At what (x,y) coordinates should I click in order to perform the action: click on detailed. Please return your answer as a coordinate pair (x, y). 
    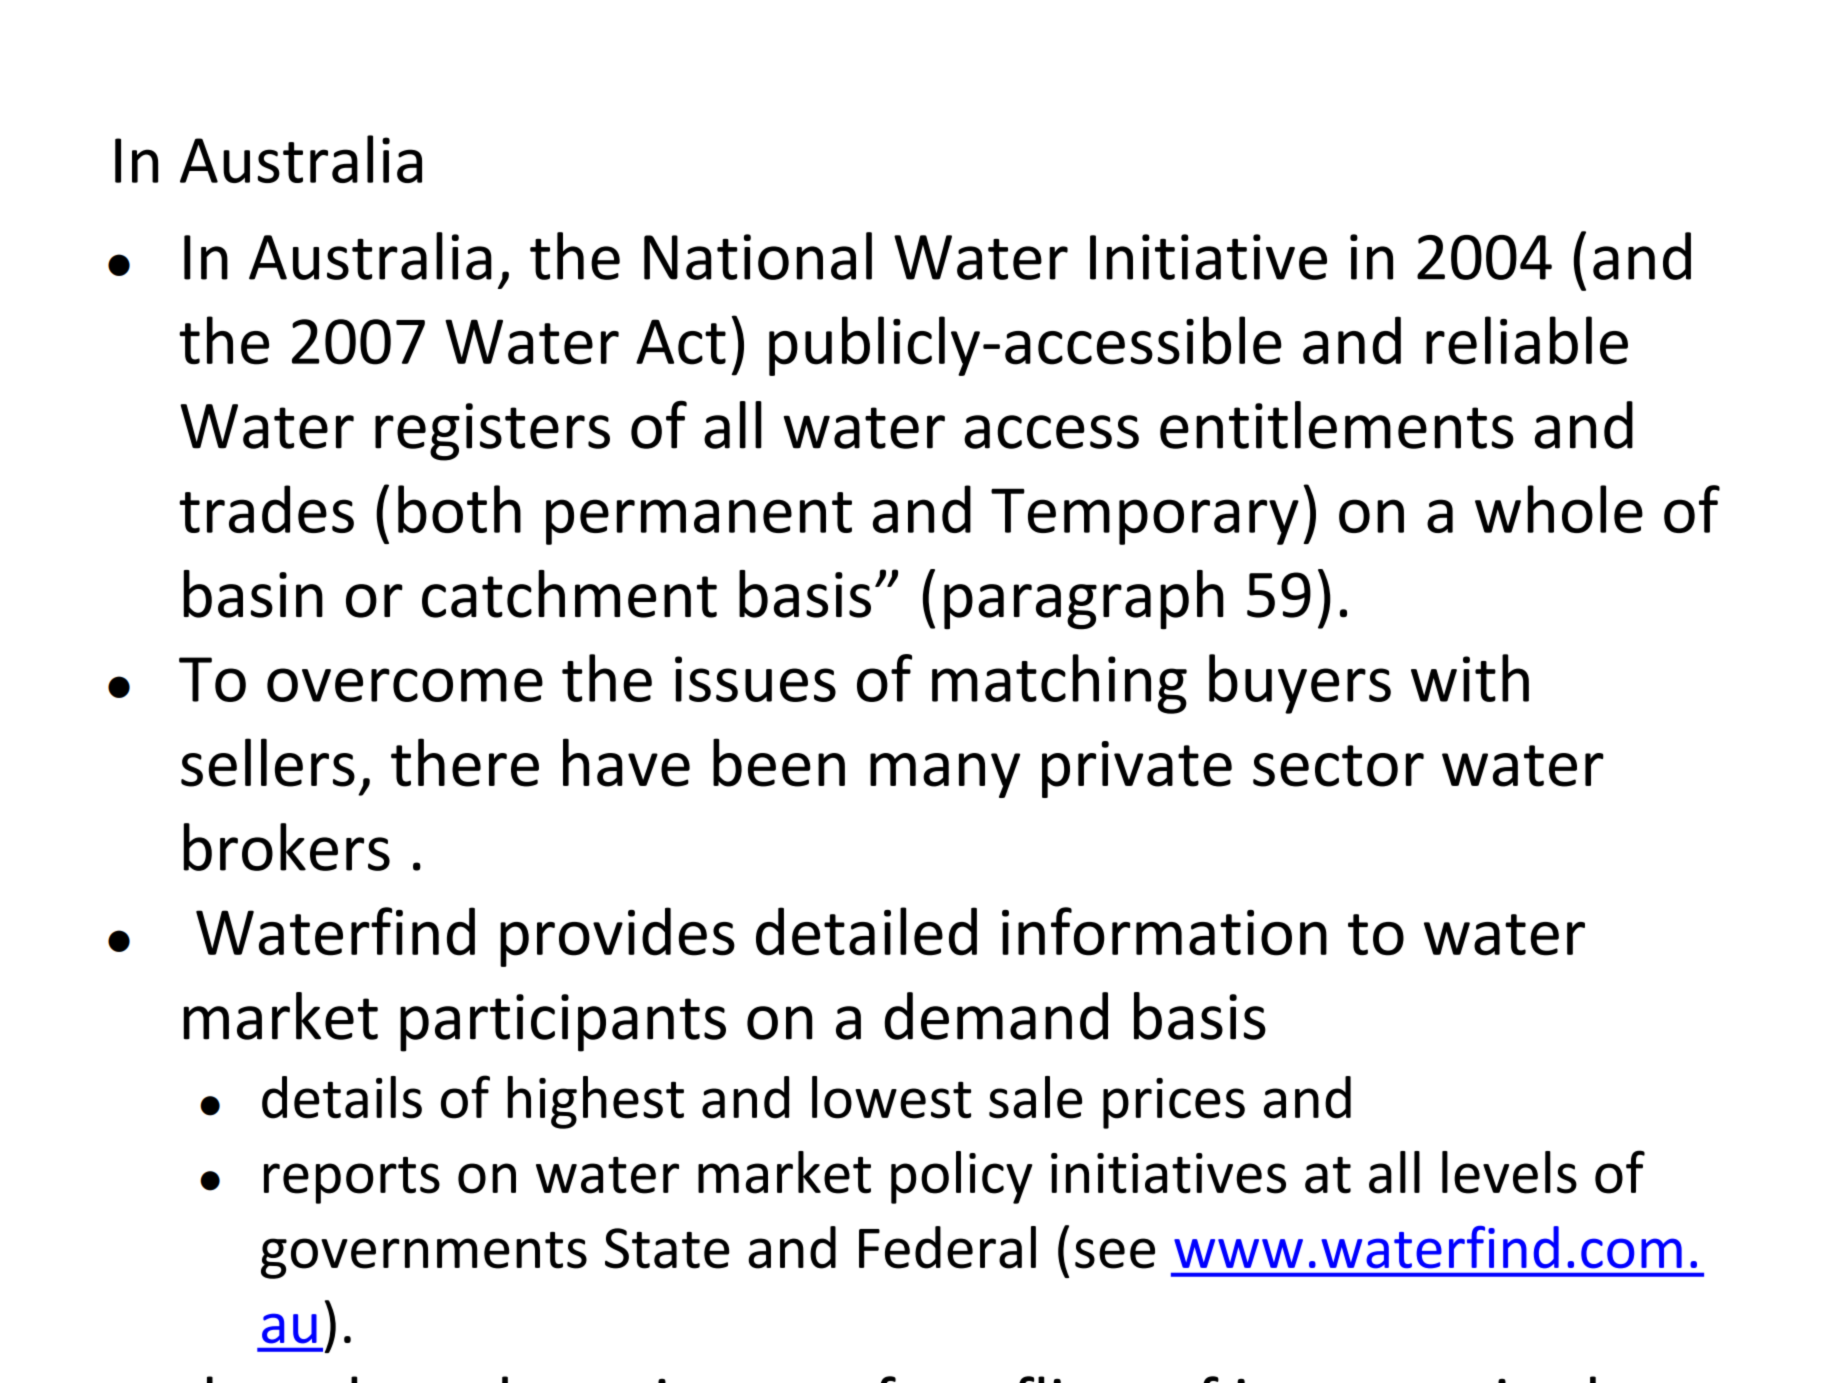
    Looking at the image, I should click on (866, 931).
